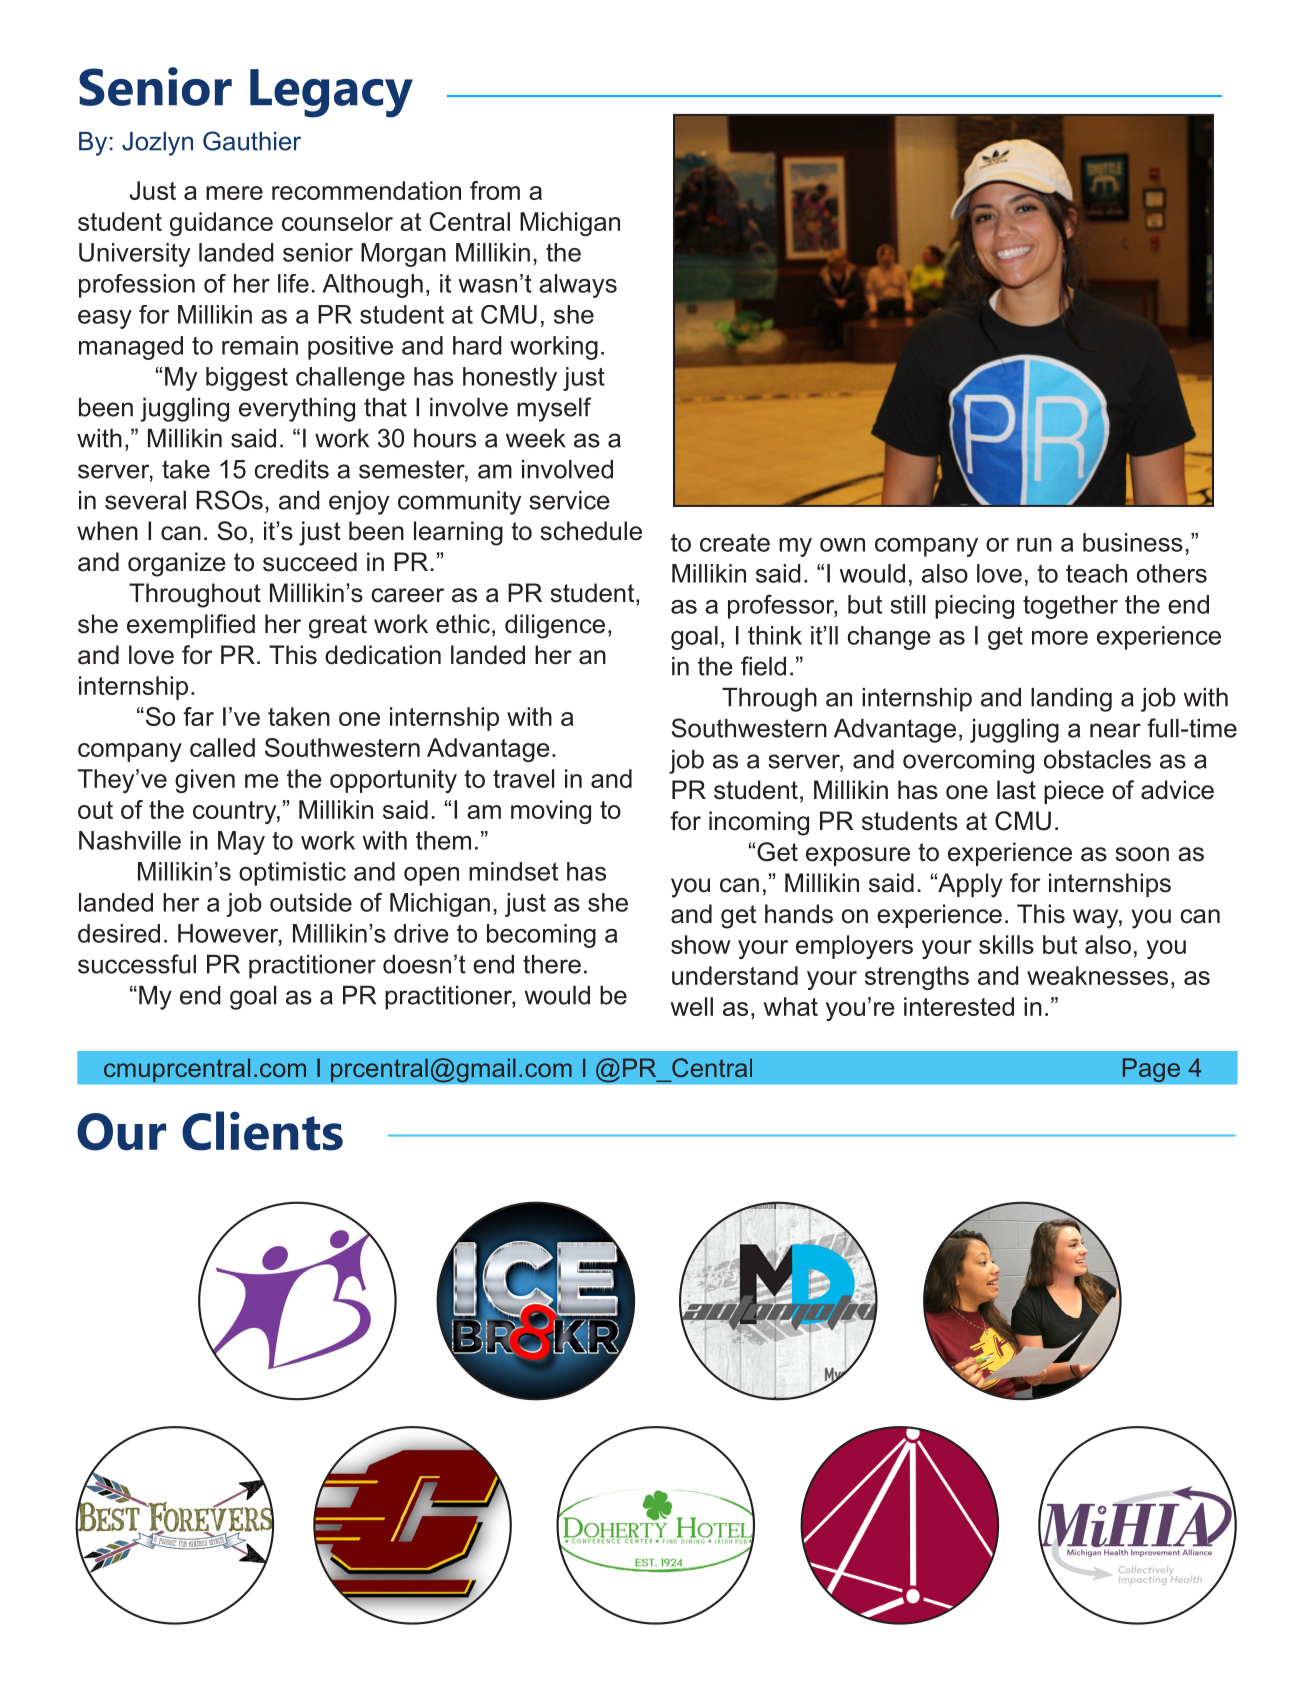 The image size is (1315, 1702). I want to click on from, so click(495, 190).
